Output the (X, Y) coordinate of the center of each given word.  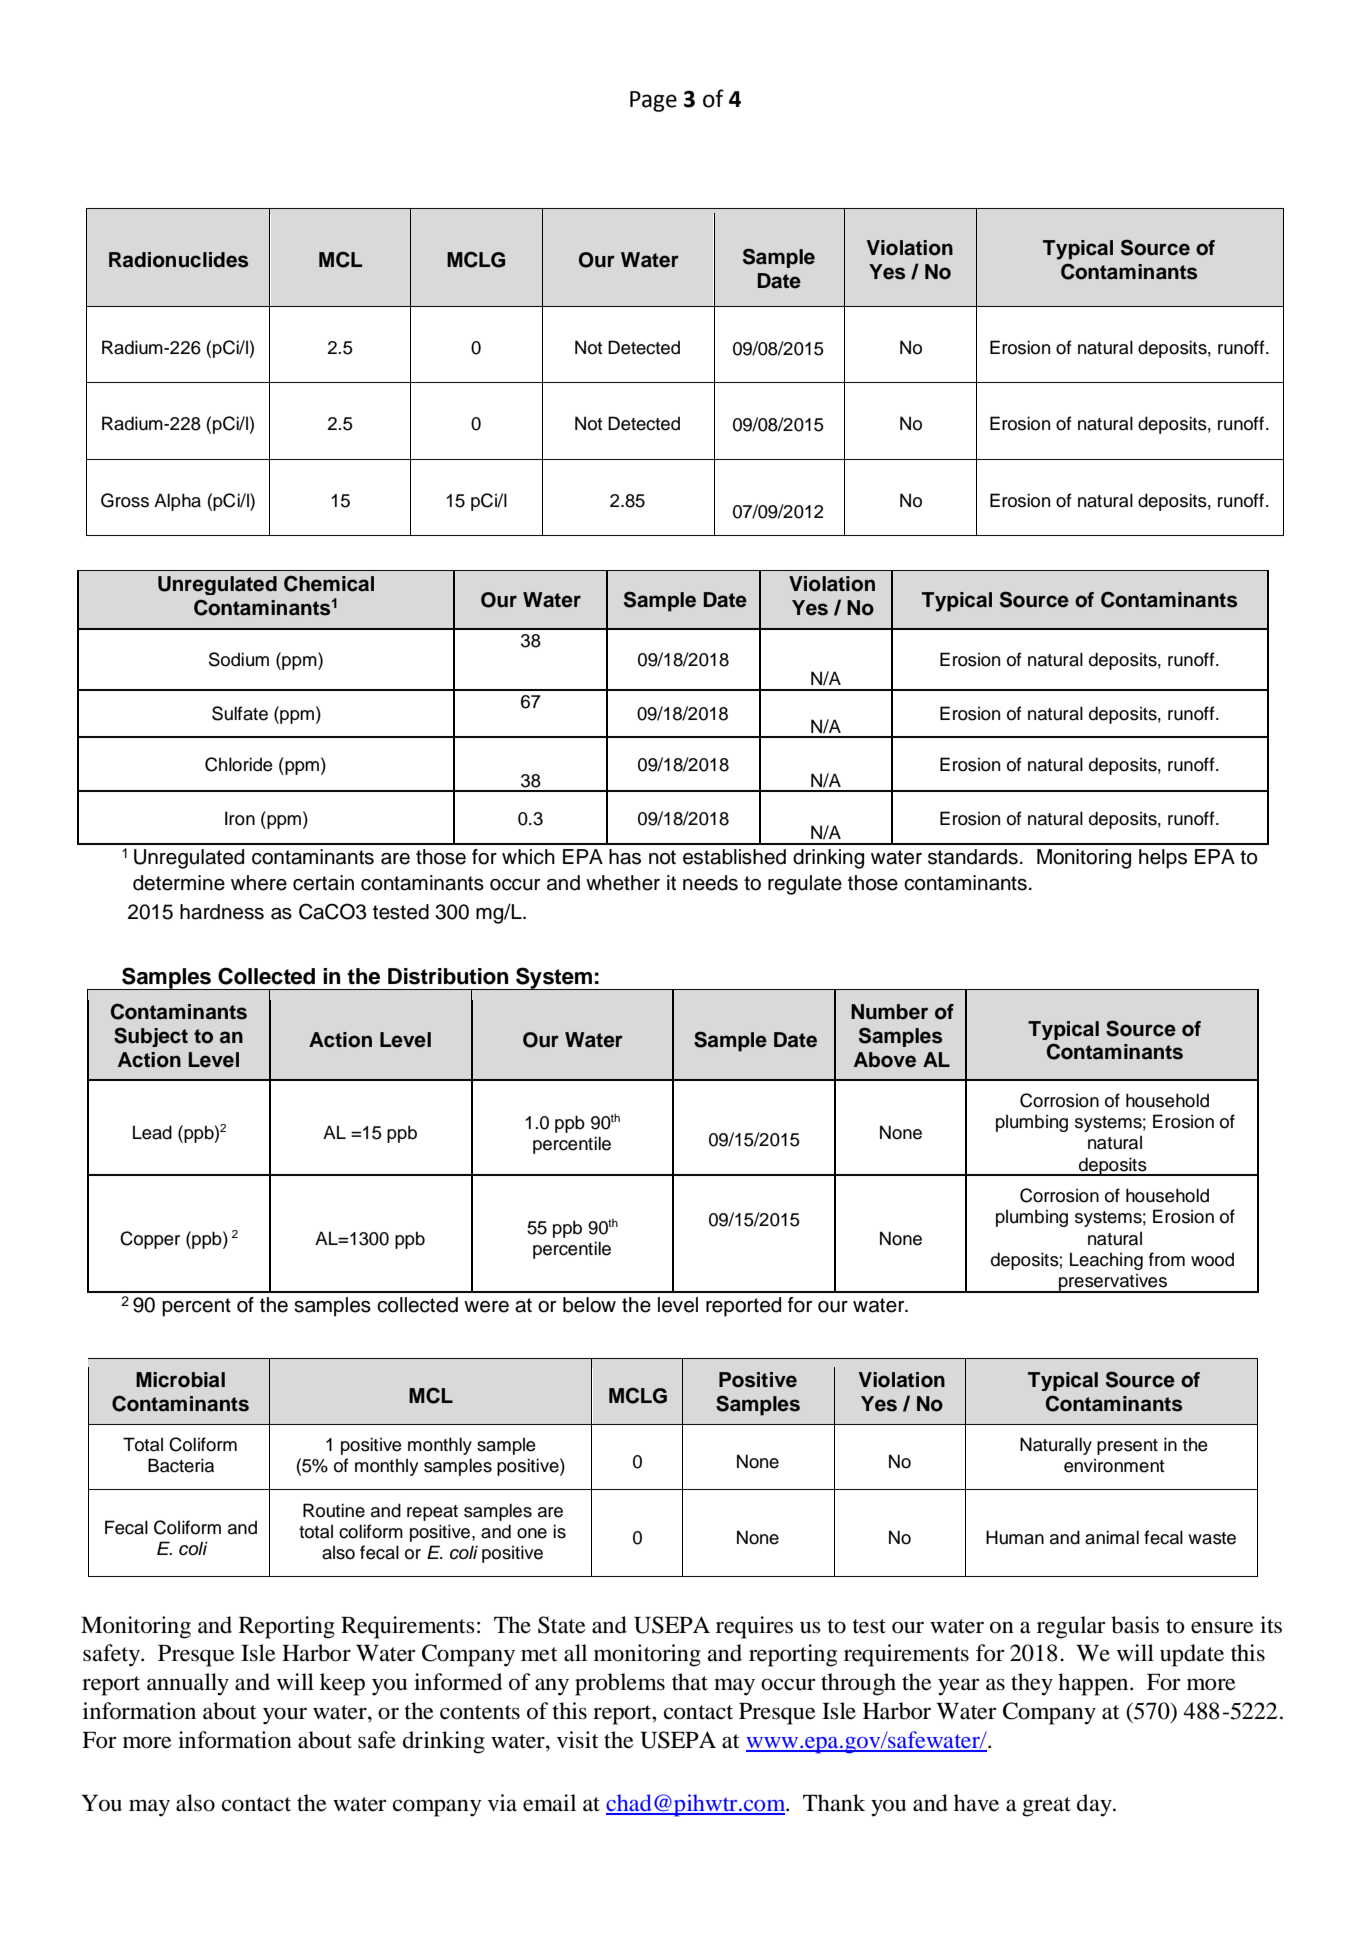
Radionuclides (178, 260)
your (285, 1716)
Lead (152, 1132)
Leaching (1106, 1261)
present (1127, 1447)
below (589, 1305)
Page (653, 101)
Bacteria (181, 1465)
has (625, 857)
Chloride (239, 764)
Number (889, 1012)
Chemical (329, 584)
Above (885, 1060)
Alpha (177, 502)
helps (1163, 859)
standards (973, 857)
